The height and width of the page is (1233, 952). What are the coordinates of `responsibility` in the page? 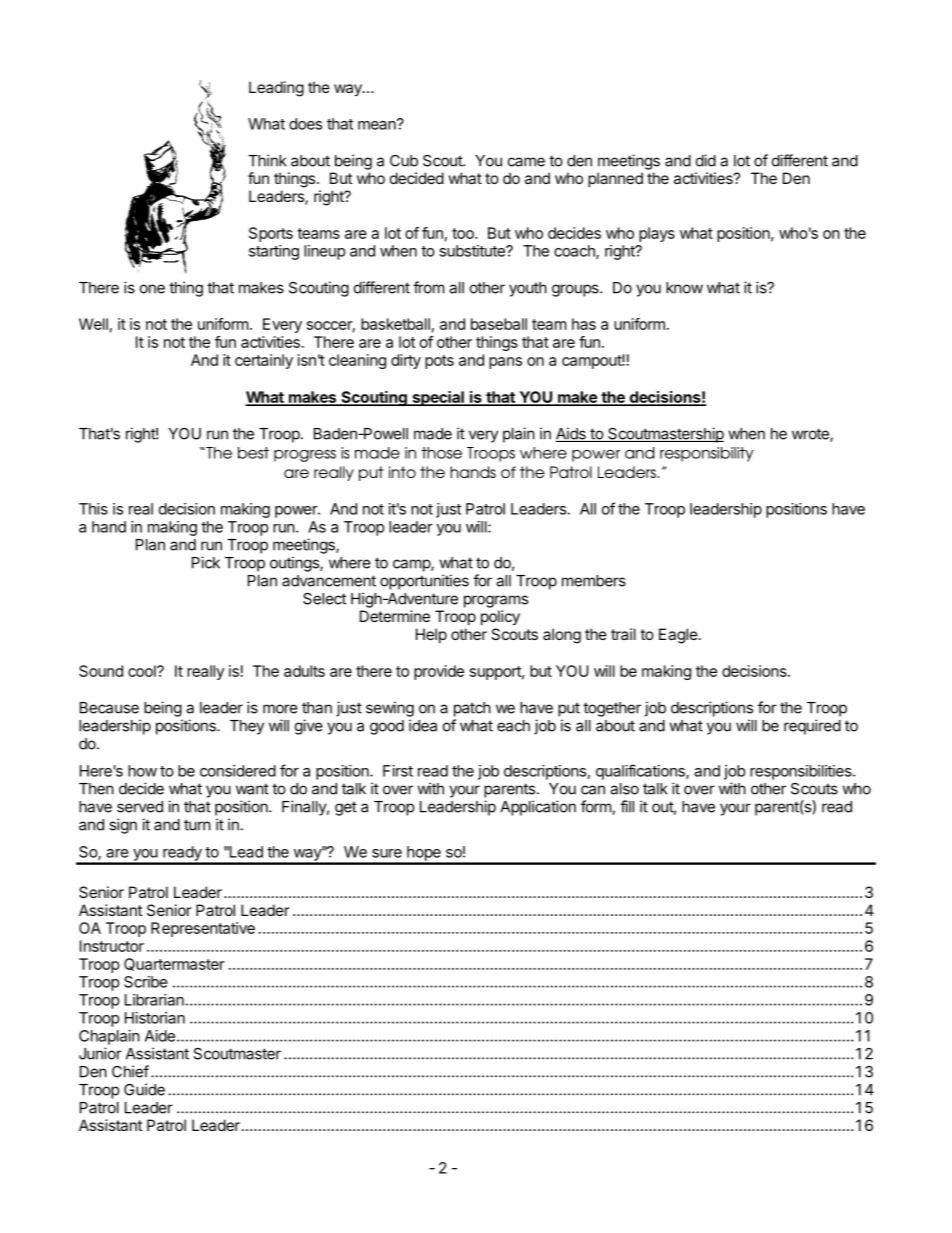 It's located at (707, 454).
